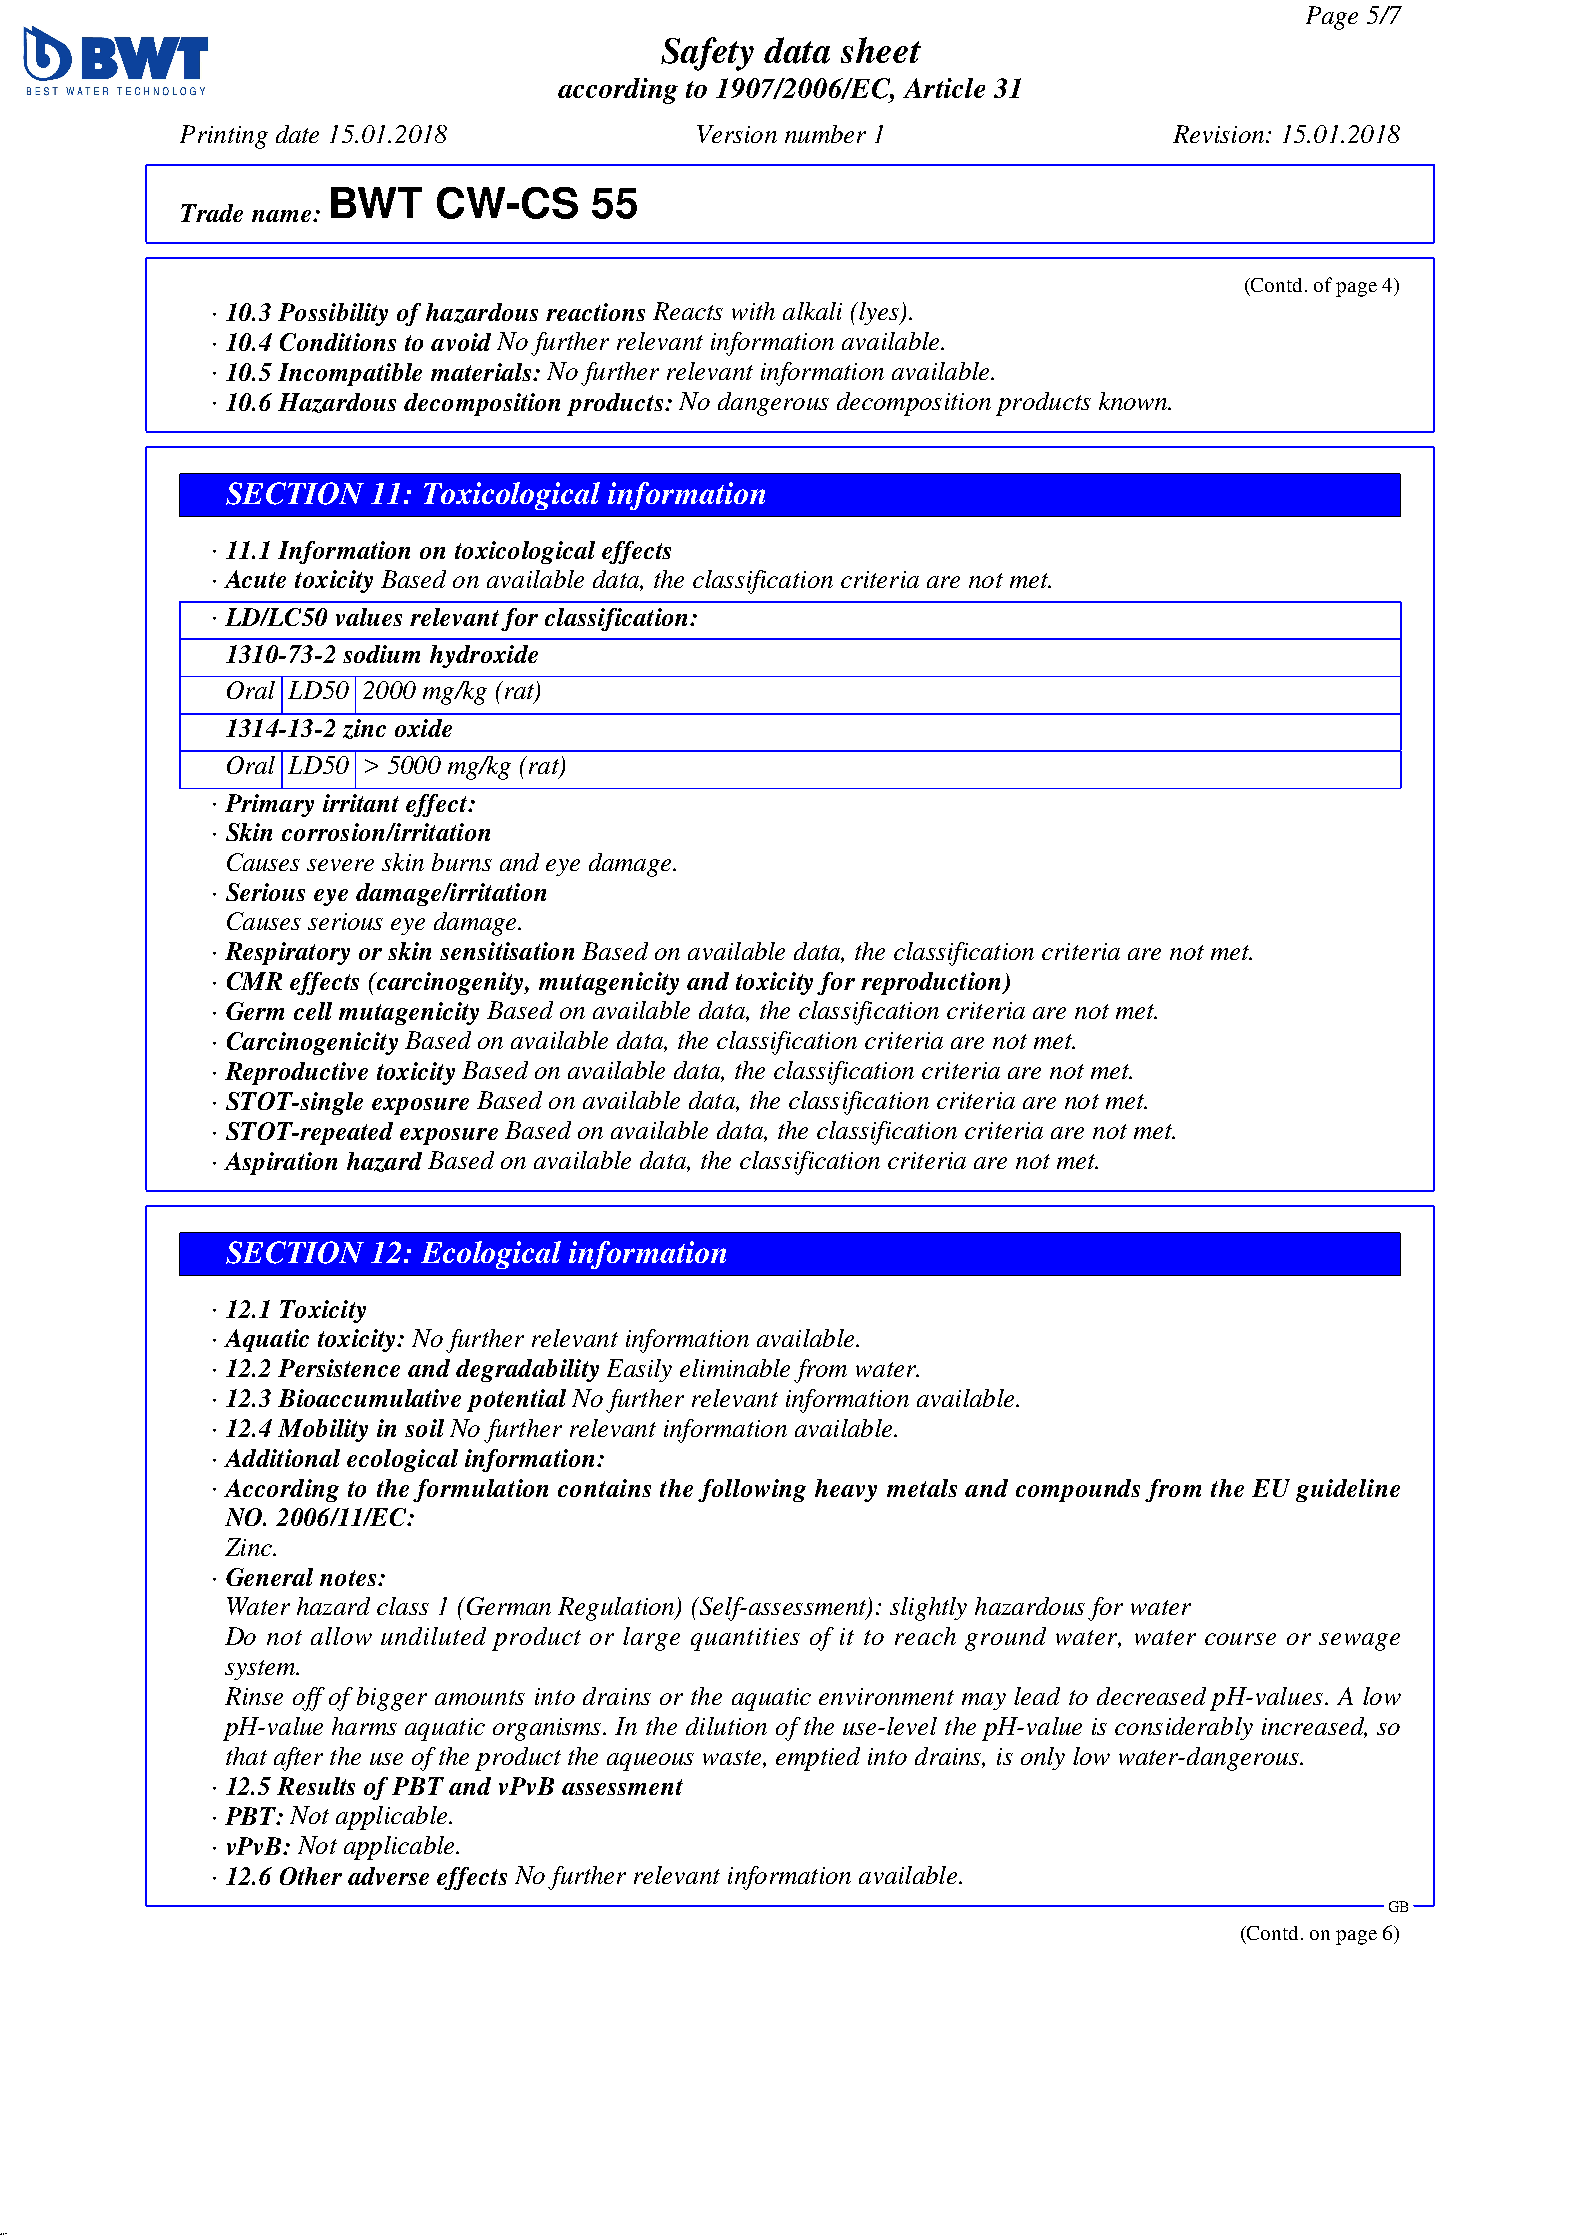 The image size is (1580, 2236). Describe the element at coordinates (1134, 401) in the screenshot. I see `known` at that location.
